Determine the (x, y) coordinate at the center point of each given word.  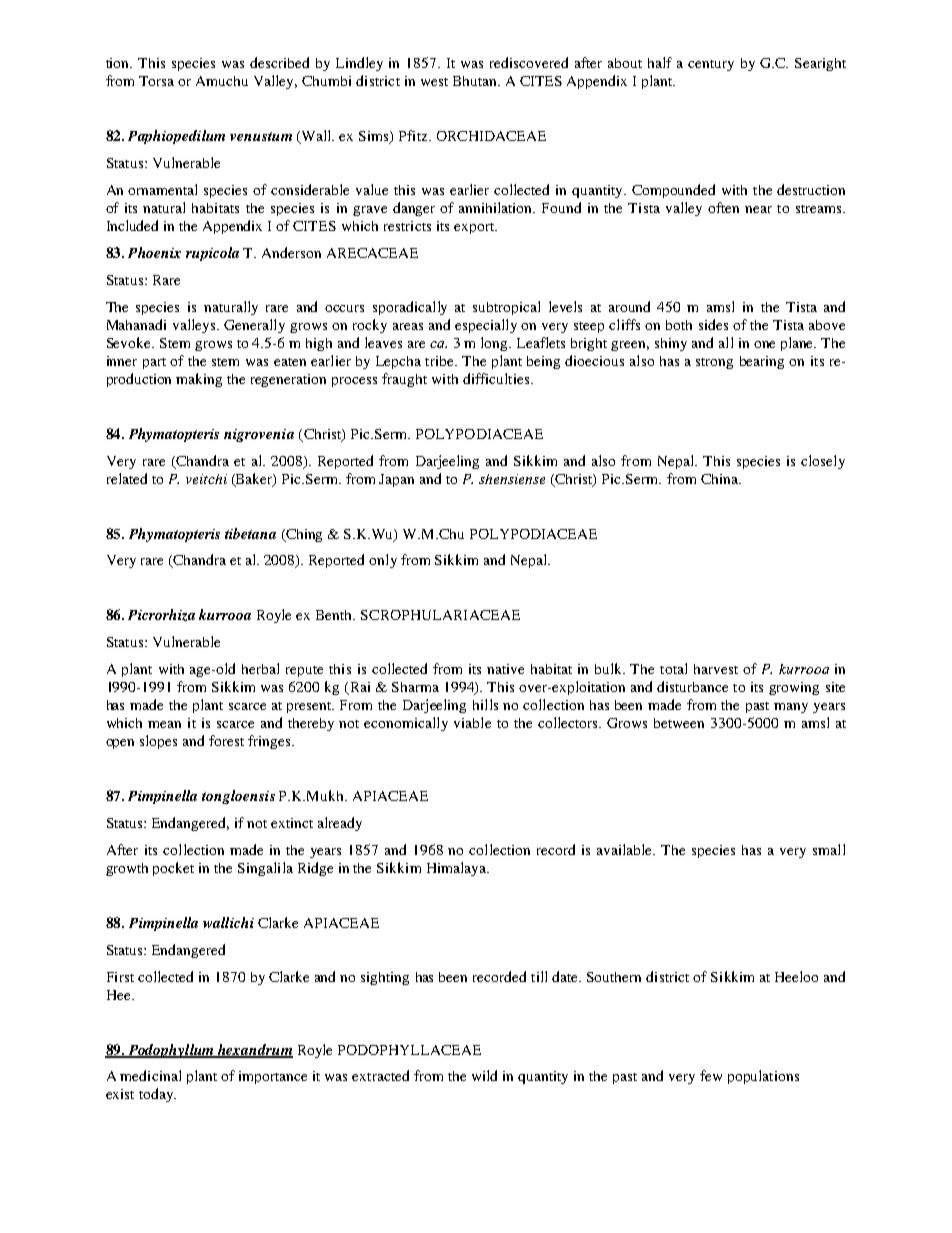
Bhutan (476, 81)
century (711, 65)
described (279, 62)
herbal (260, 668)
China (720, 479)
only (383, 561)
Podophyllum (171, 1051)
